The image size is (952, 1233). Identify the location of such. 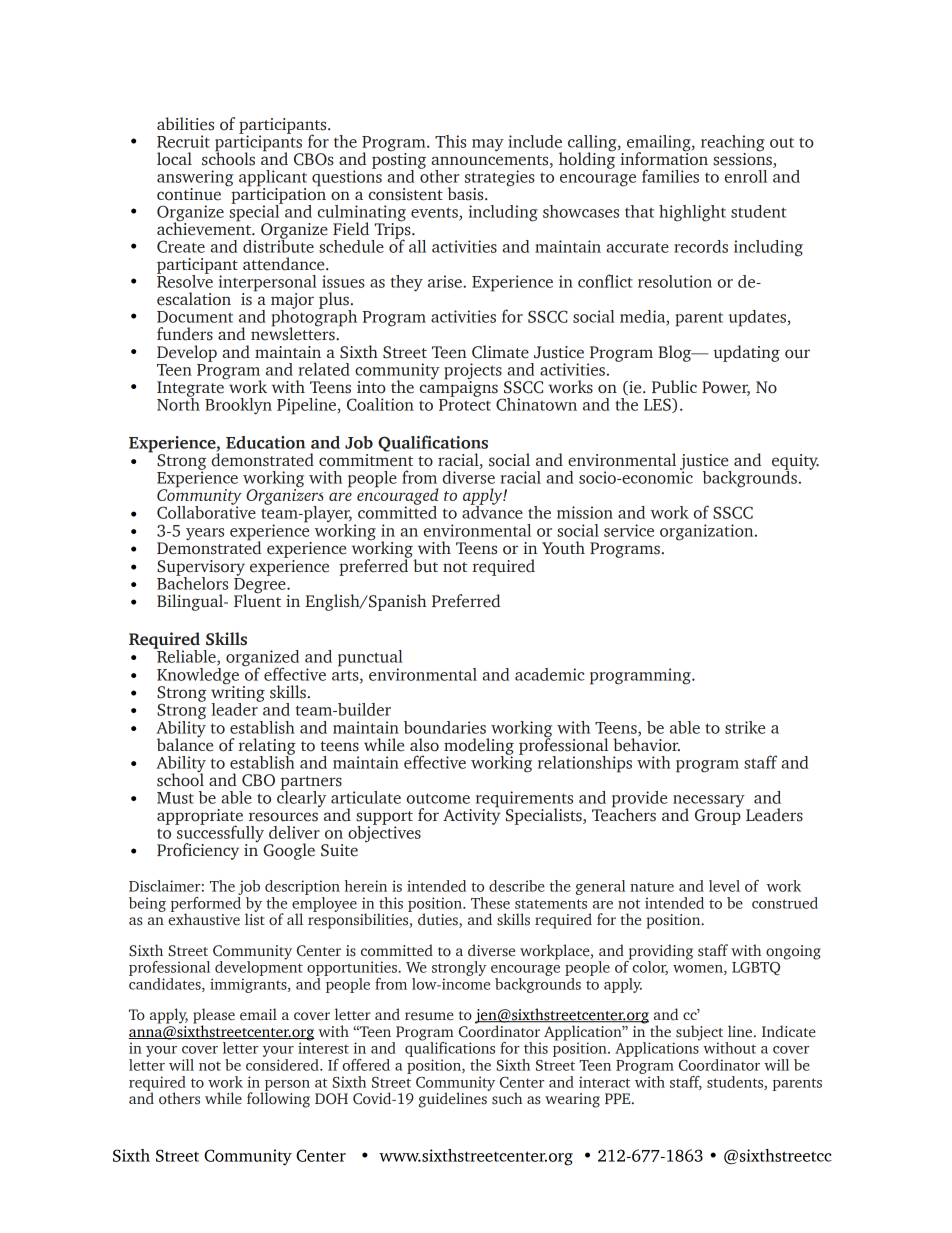
(507, 1098).
